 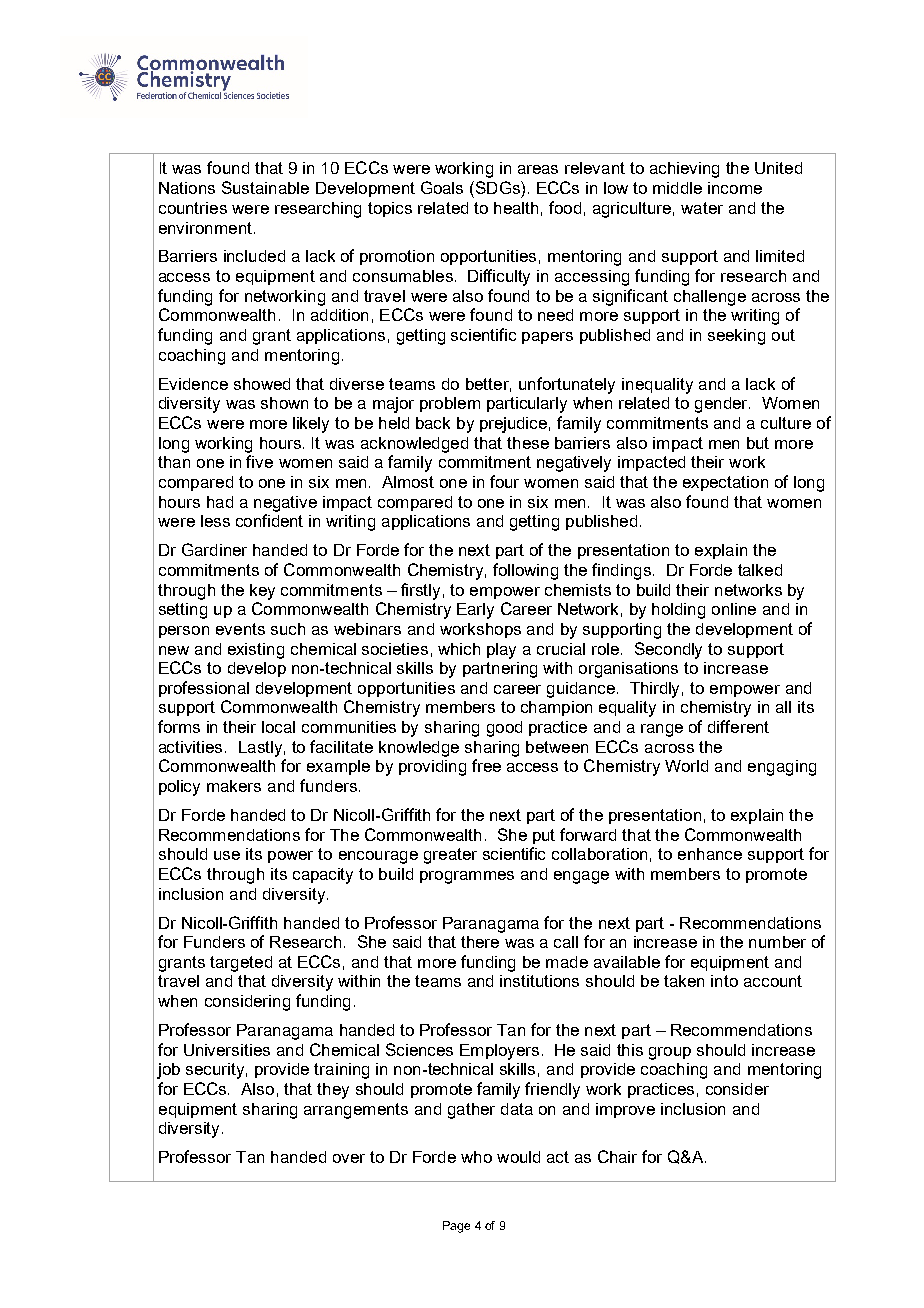 I want to click on expectation, so click(x=725, y=483).
